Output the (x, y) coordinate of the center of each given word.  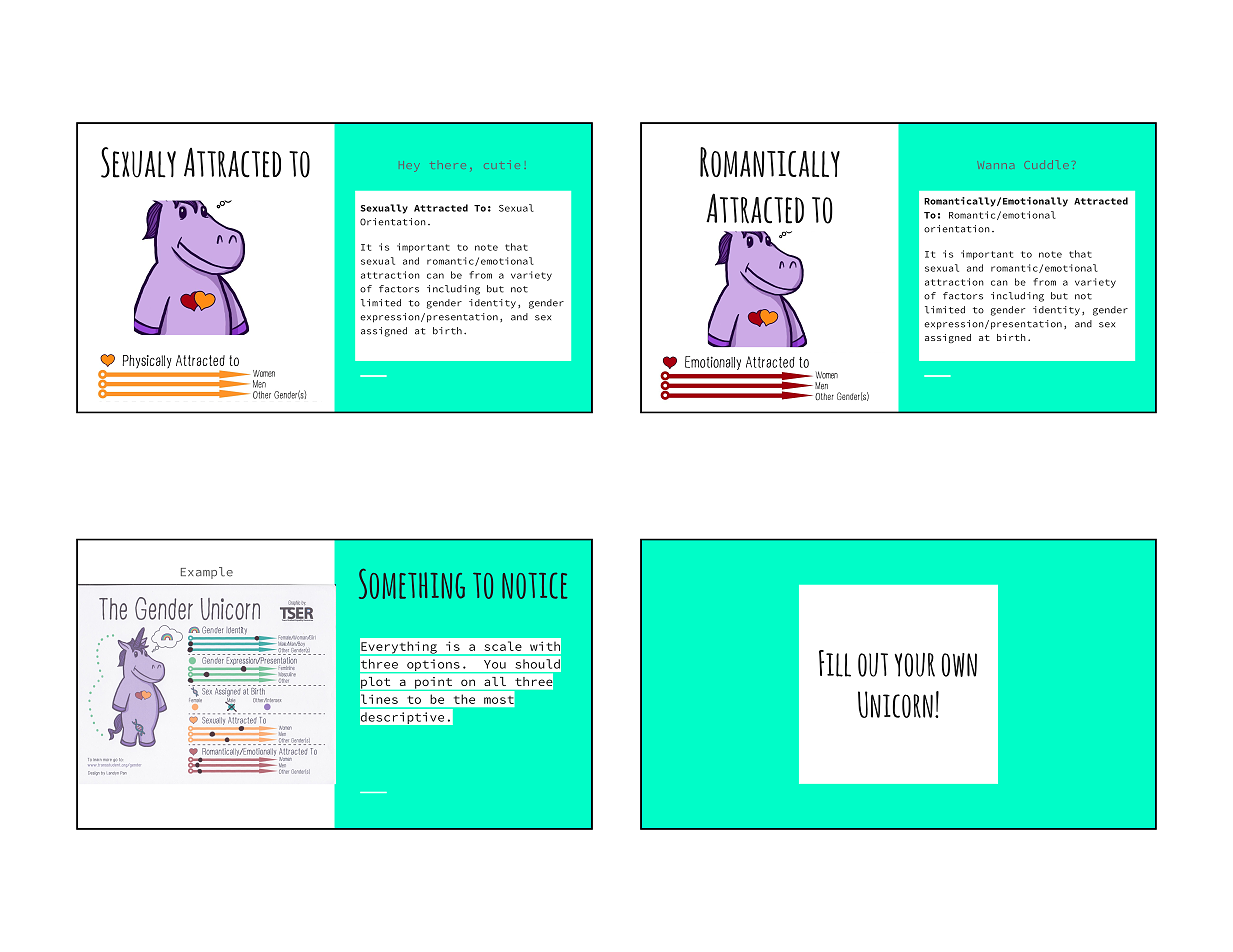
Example (207, 573)
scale (503, 646)
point (434, 684)
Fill (835, 663)
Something (412, 584)
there (444, 167)
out (873, 665)
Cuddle (1048, 164)
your (914, 665)
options (433, 666)
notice (534, 586)
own (959, 665)
